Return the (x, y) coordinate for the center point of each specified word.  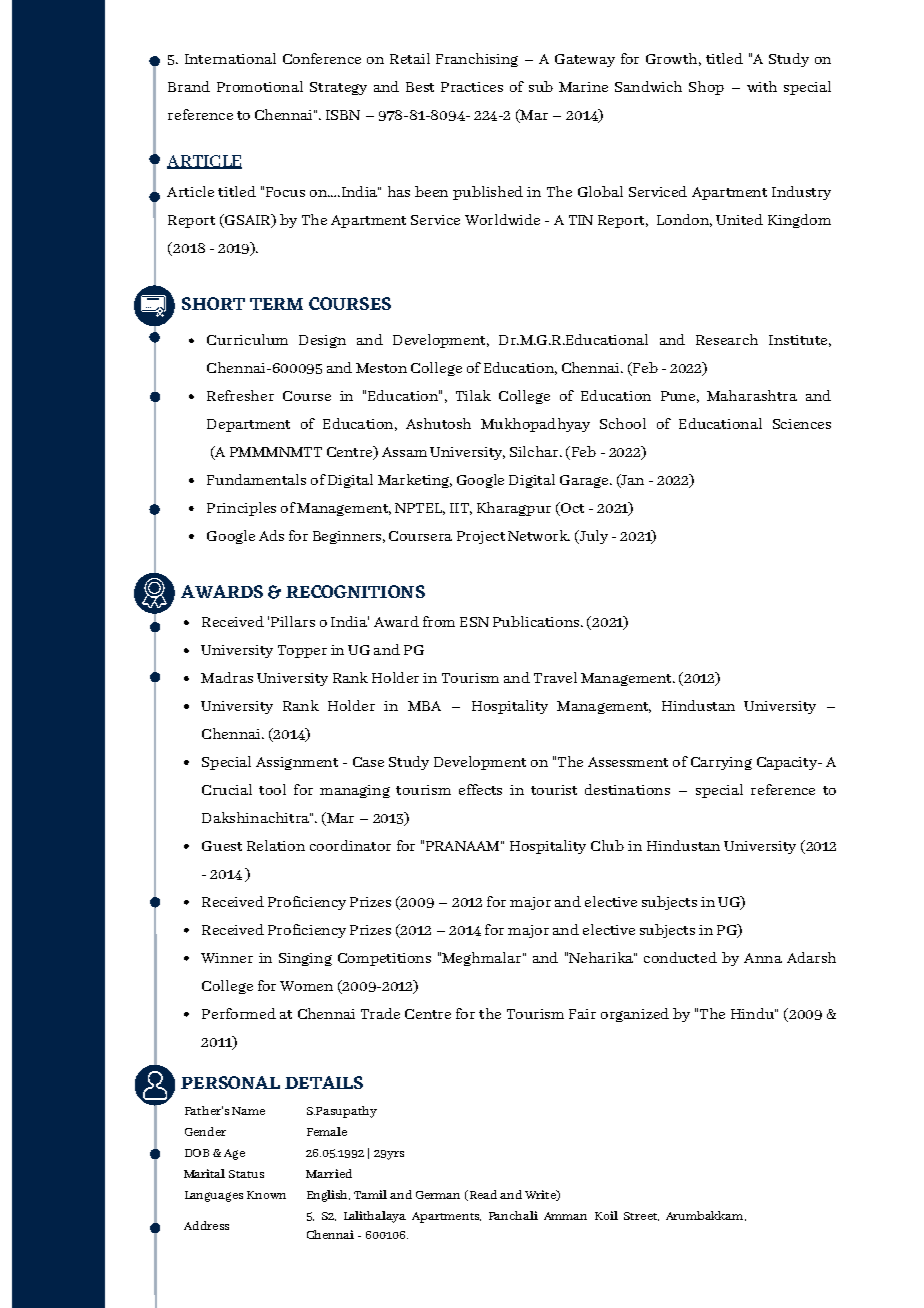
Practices (472, 87)
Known (266, 1195)
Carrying (721, 763)
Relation (276, 845)
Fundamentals (256, 479)
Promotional (260, 86)
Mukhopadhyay (535, 425)
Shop (706, 88)
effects (480, 789)
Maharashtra (752, 395)
